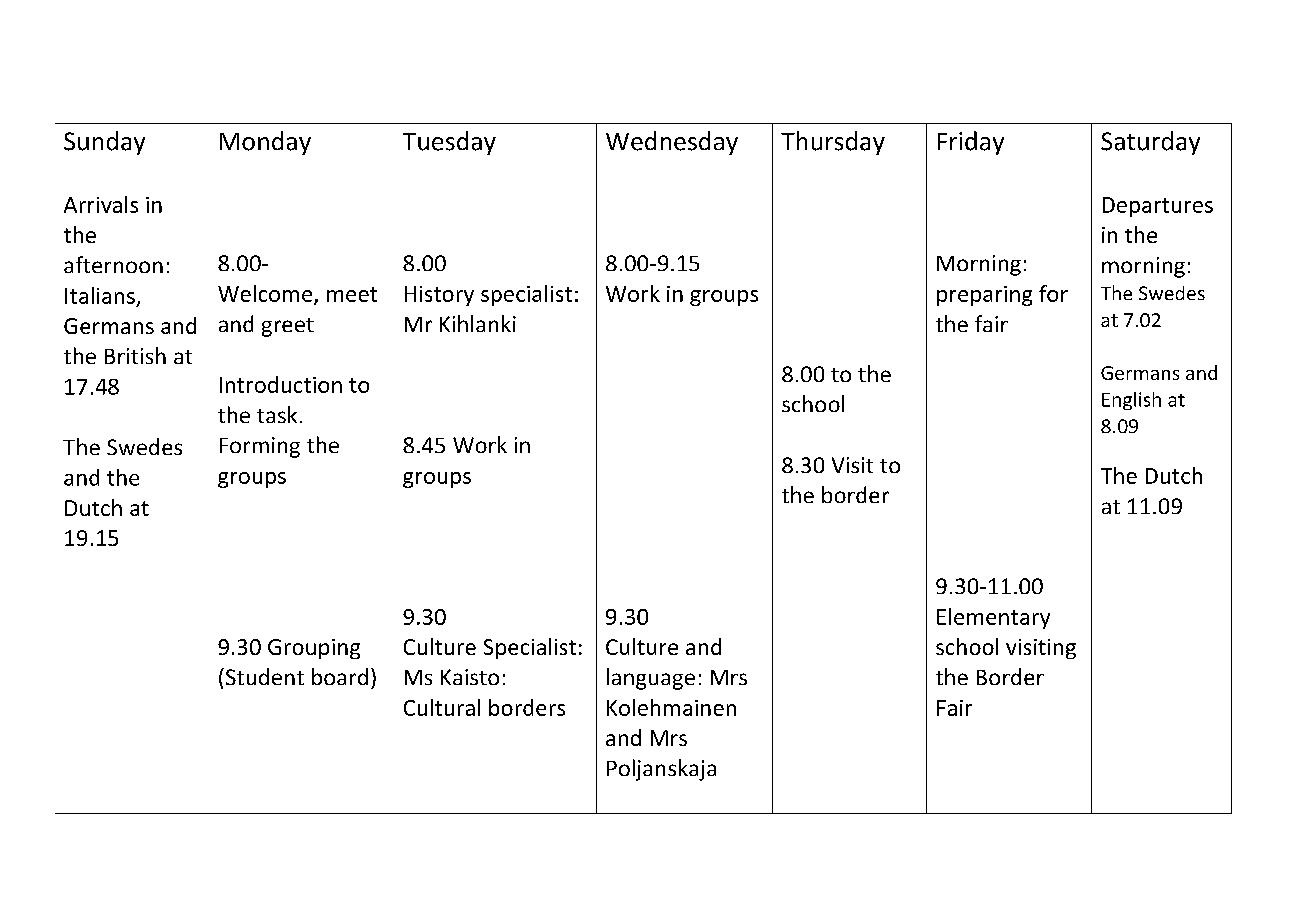 The height and width of the document is (924, 1307). What do you see at coordinates (288, 327) in the document?
I see `greet` at bounding box center [288, 327].
